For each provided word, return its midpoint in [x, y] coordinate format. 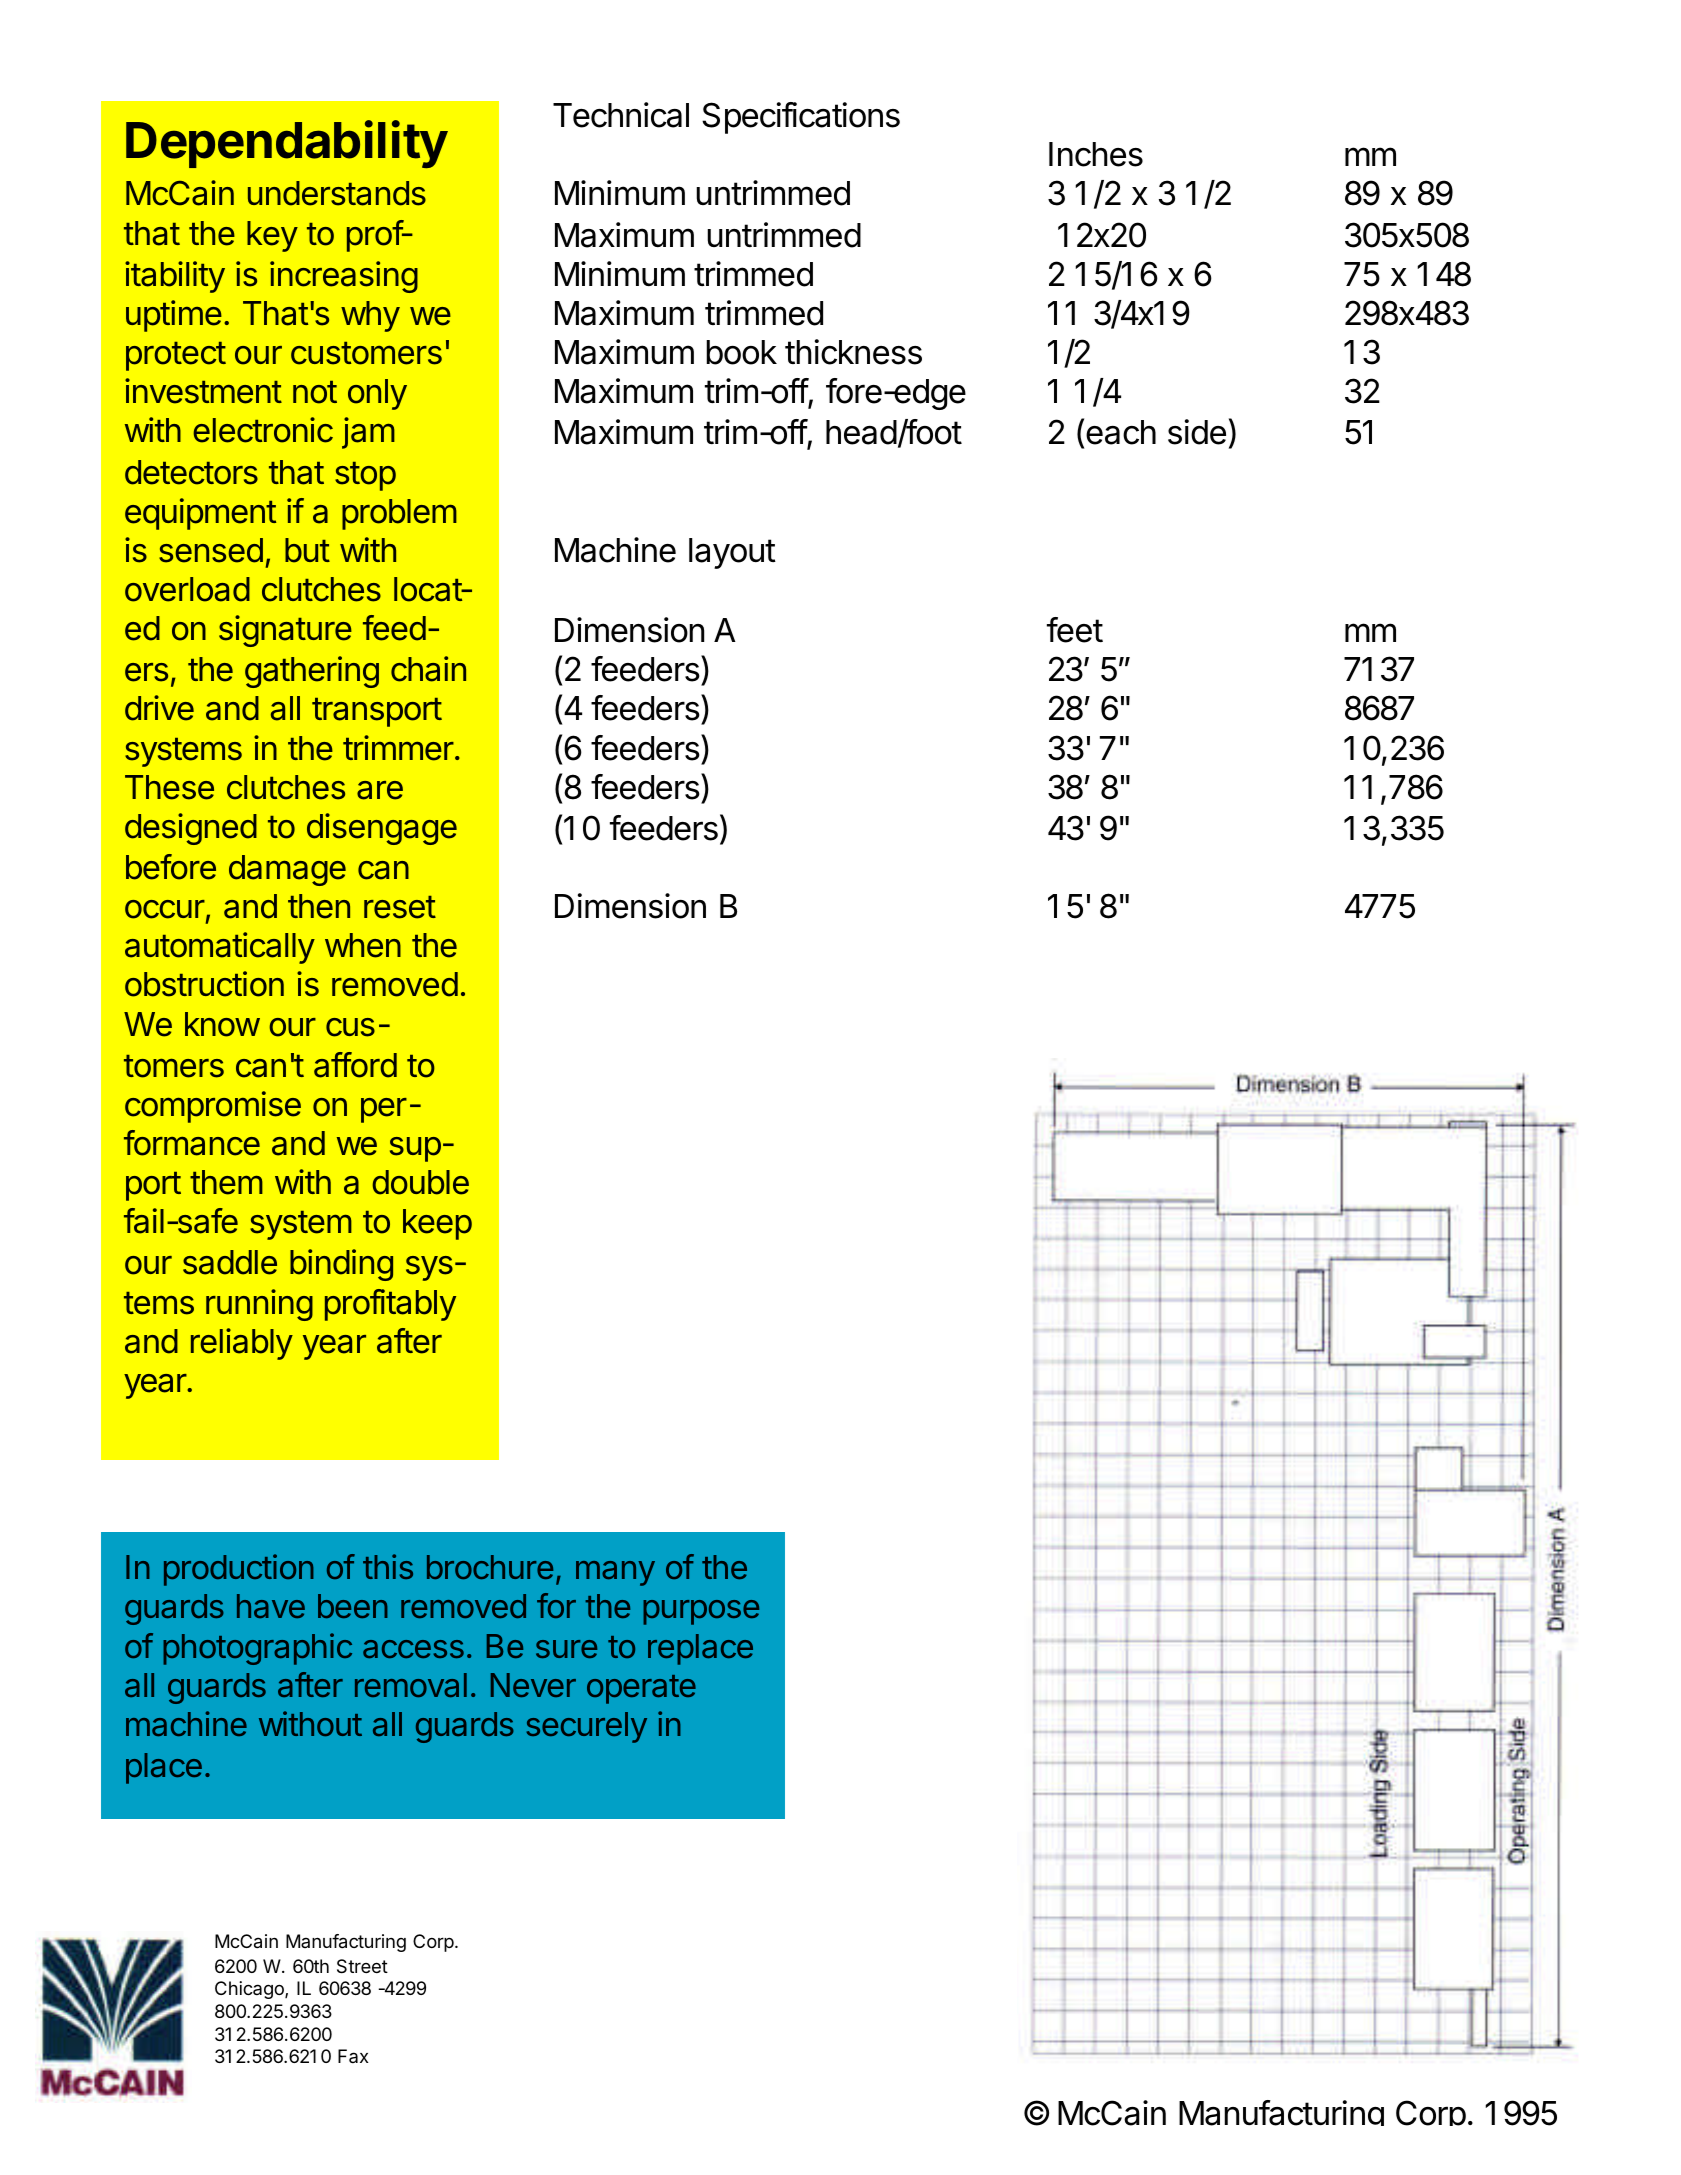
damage [287, 870]
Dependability [287, 144]
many [615, 1573]
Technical [621, 115]
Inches [1096, 154]
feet [1075, 630]
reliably [242, 1344]
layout [732, 553]
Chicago [250, 1990]
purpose [701, 1612]
